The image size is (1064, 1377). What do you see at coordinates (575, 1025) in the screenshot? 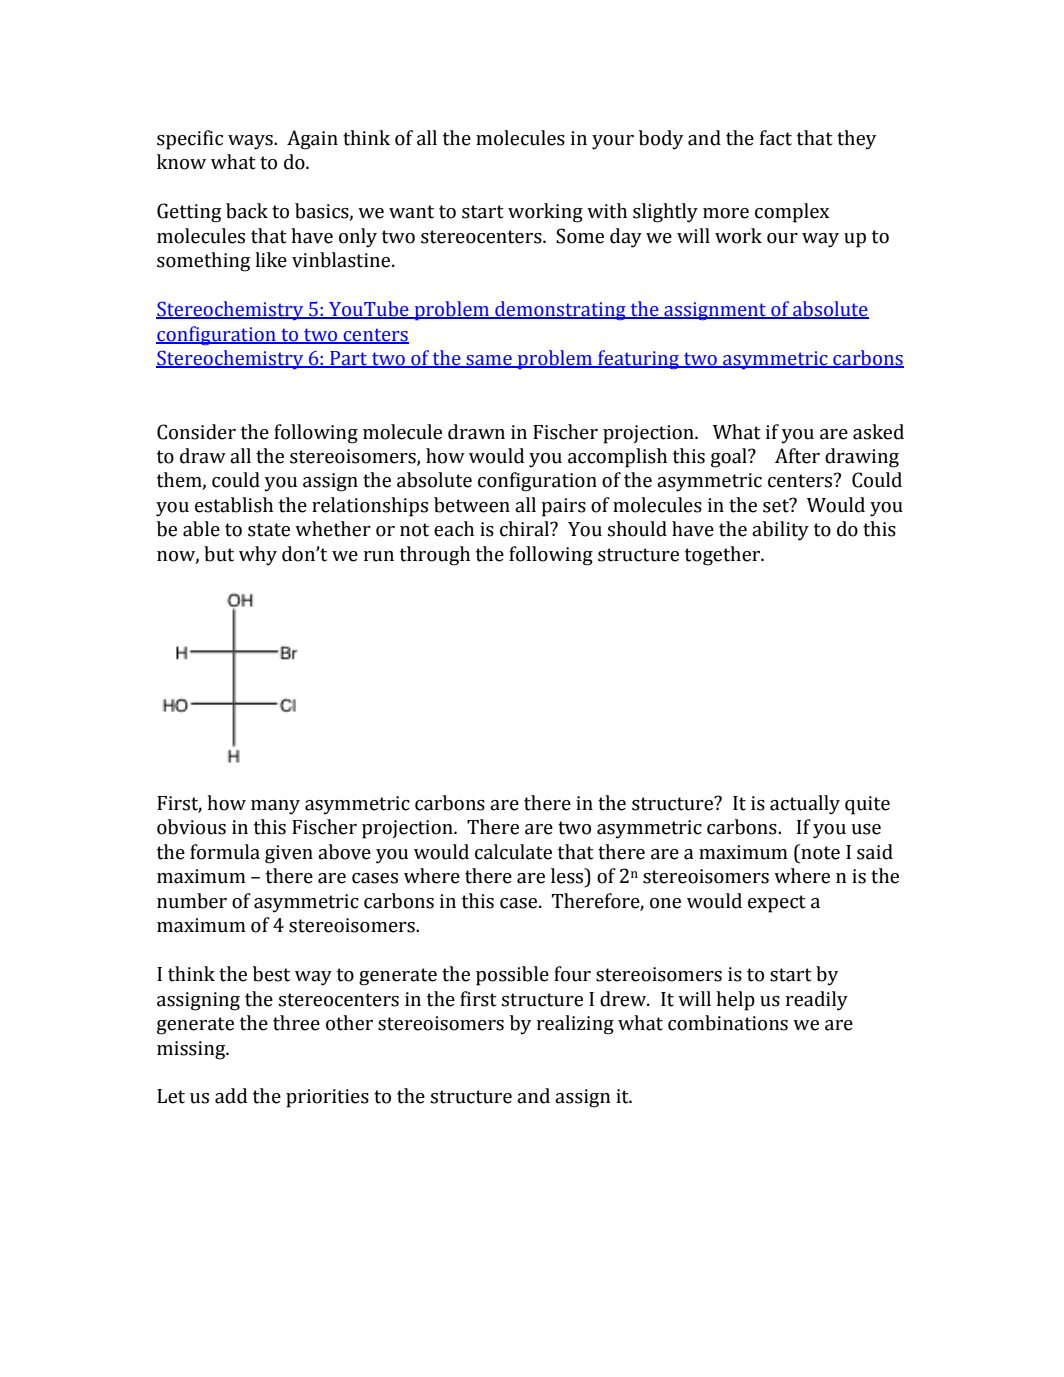
I see `realizing` at bounding box center [575, 1025].
